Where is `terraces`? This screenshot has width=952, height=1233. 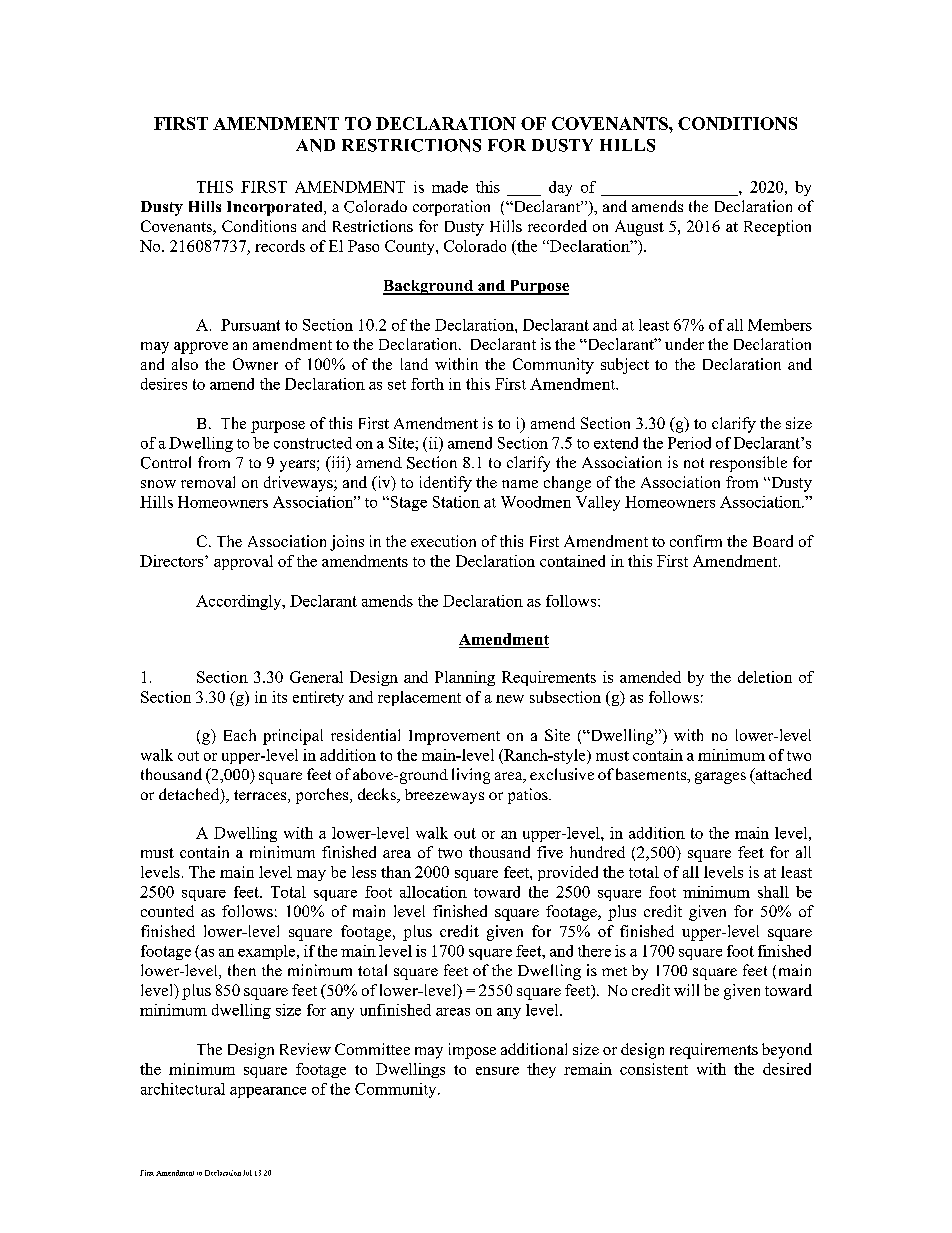 terraces is located at coordinates (261, 796).
